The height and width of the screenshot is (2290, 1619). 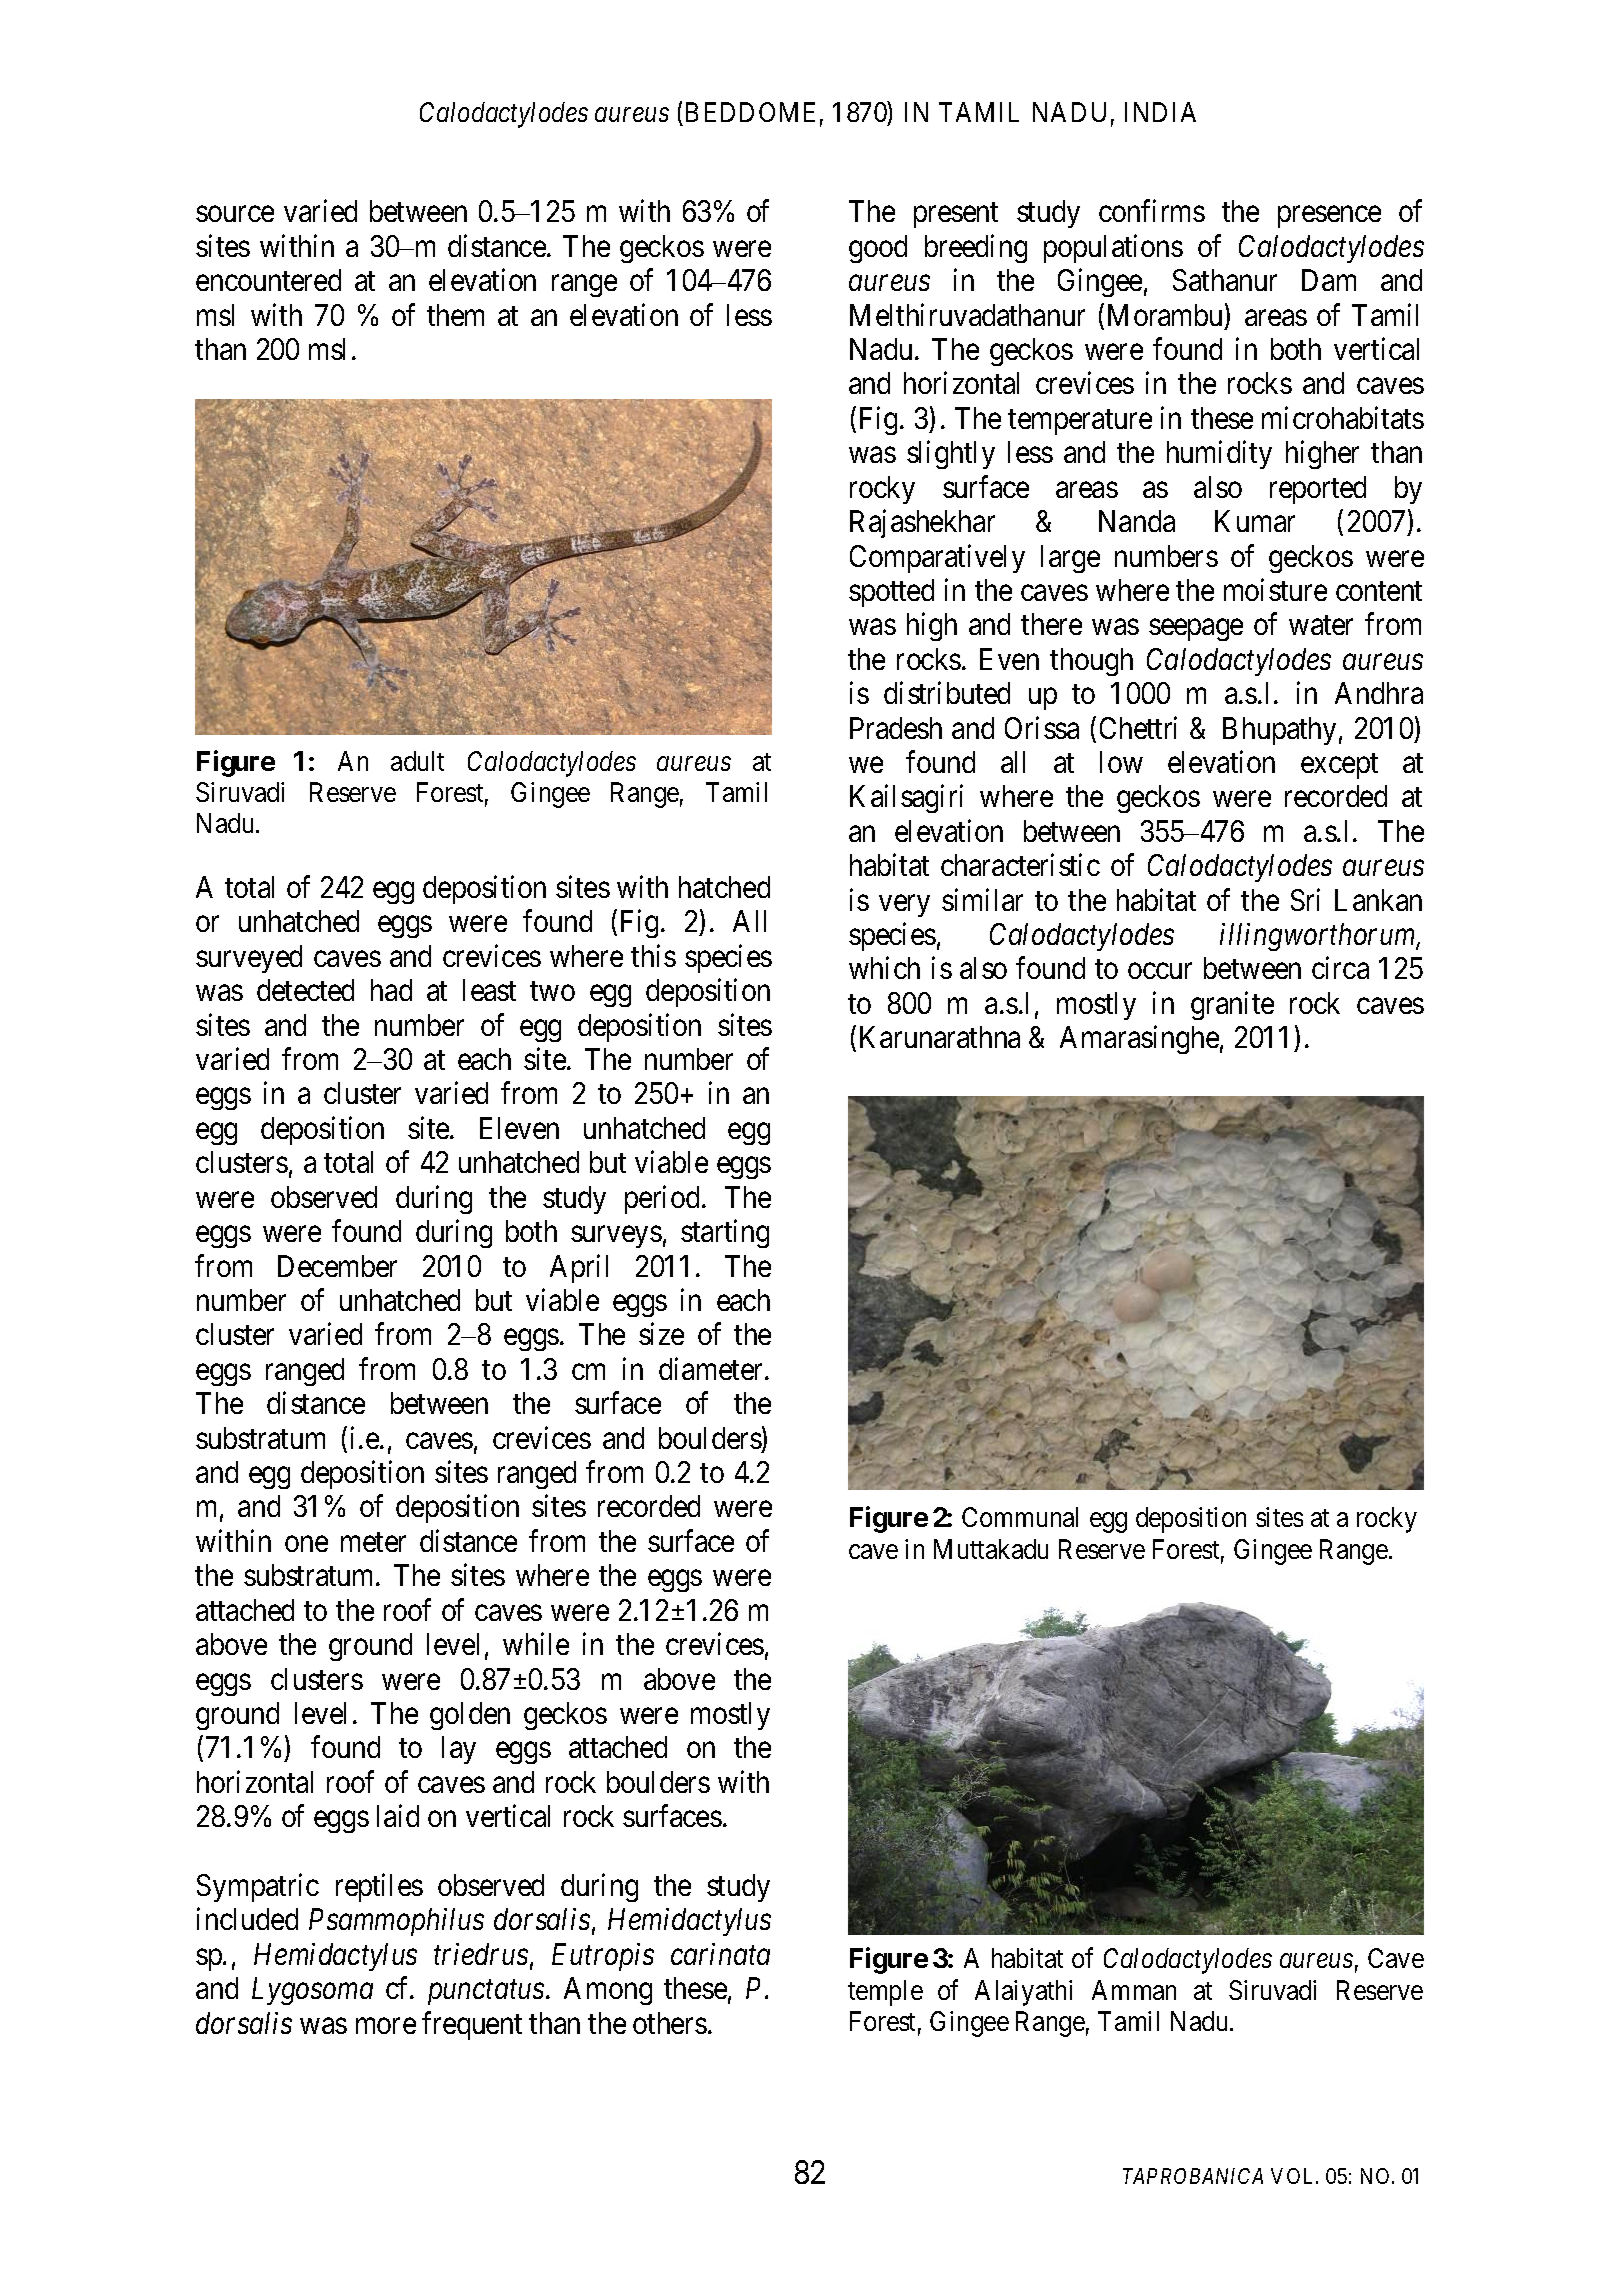 What do you see at coordinates (878, 249) in the screenshot?
I see `good` at bounding box center [878, 249].
